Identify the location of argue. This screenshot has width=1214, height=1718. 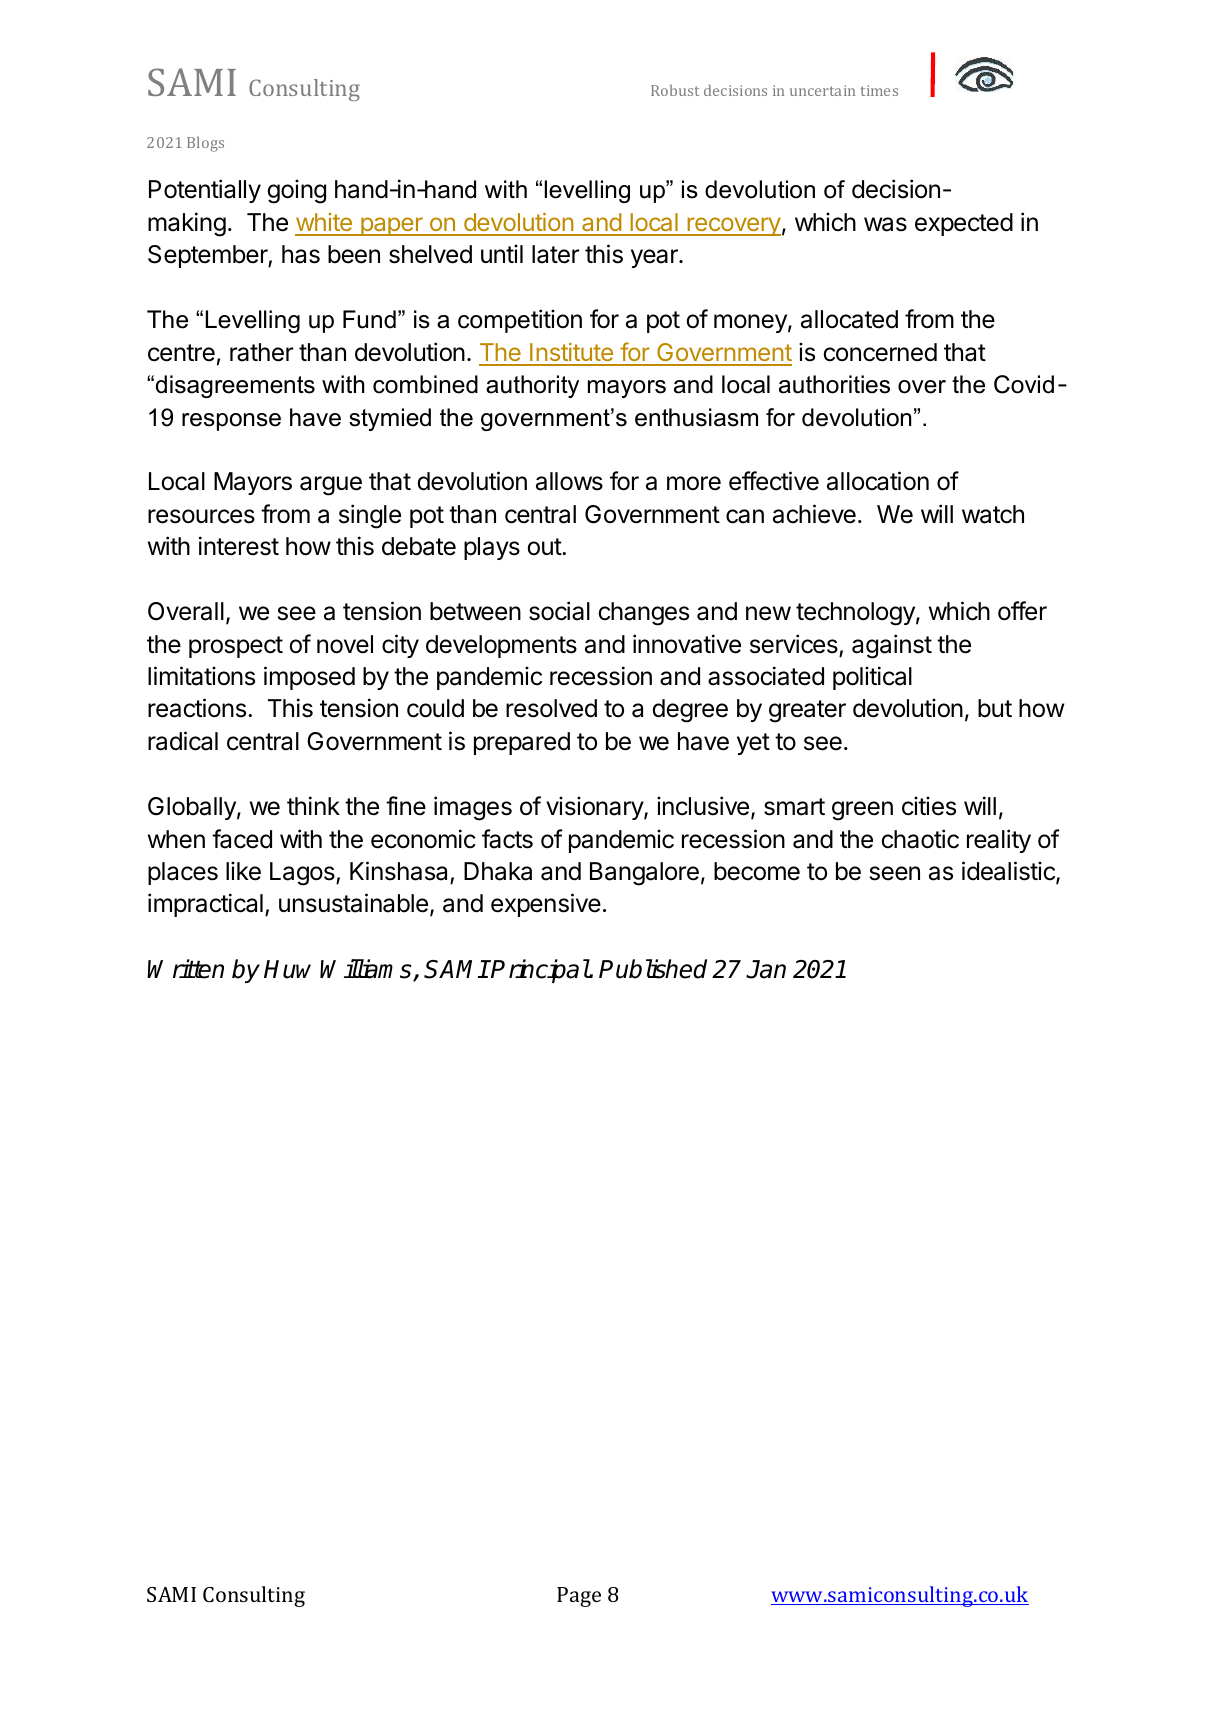
(331, 486).
